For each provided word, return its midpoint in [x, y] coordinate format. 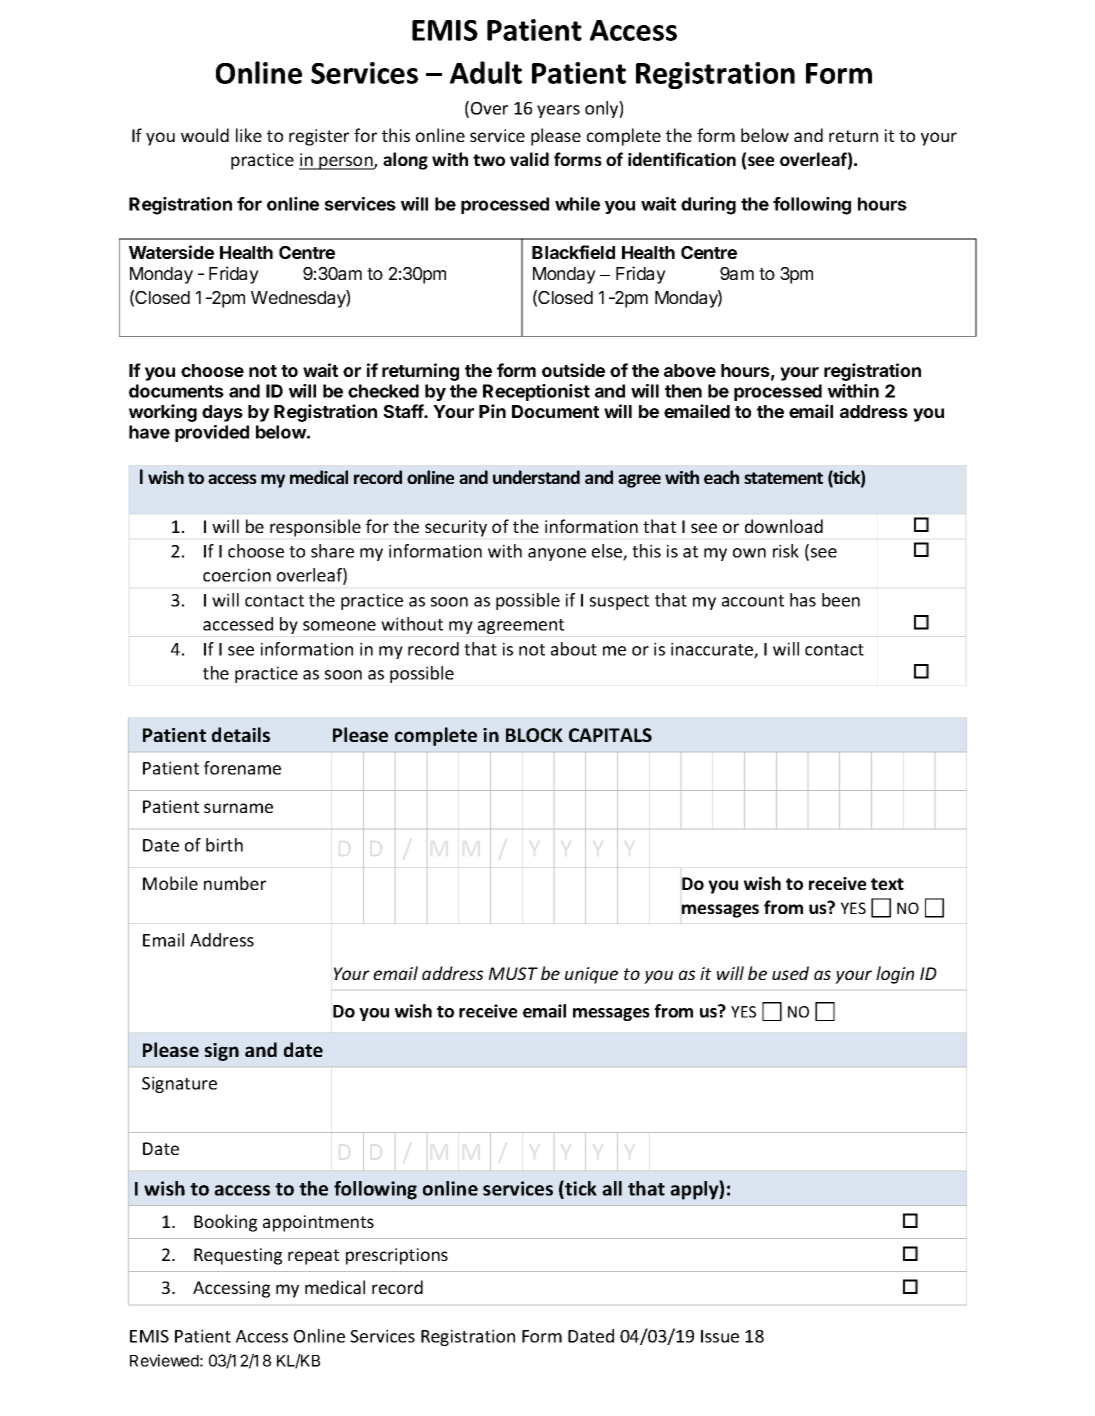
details [241, 734]
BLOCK [534, 735]
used [790, 973]
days [222, 413]
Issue [720, 1336]
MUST [513, 973]
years [558, 111]
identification [682, 159]
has [803, 600]
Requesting [238, 1256]
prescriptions [397, 1256]
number [235, 883]
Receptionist [536, 392]
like [249, 135]
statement [783, 478]
